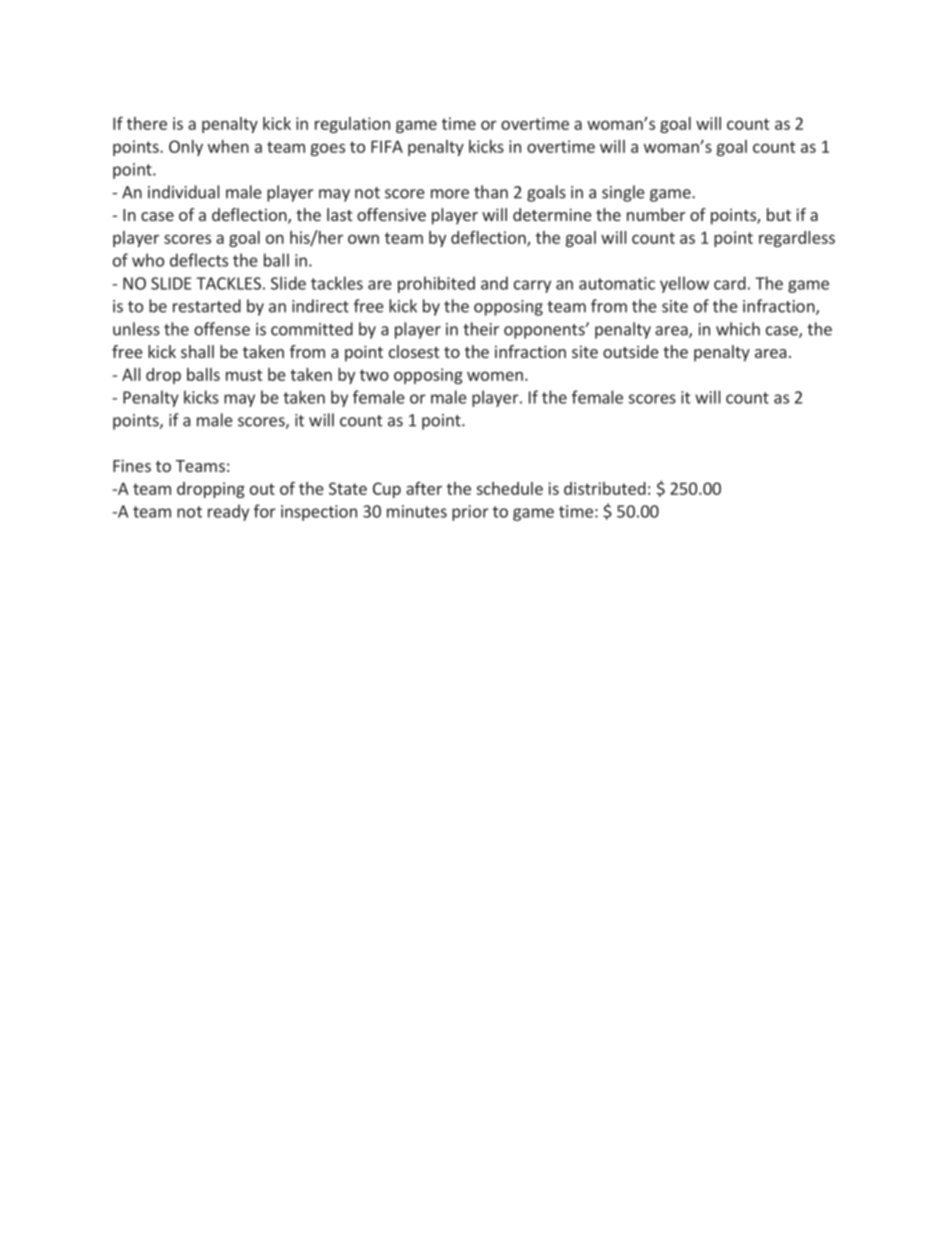 The width and height of the image is (952, 1233). I want to click on which, so click(738, 329).
